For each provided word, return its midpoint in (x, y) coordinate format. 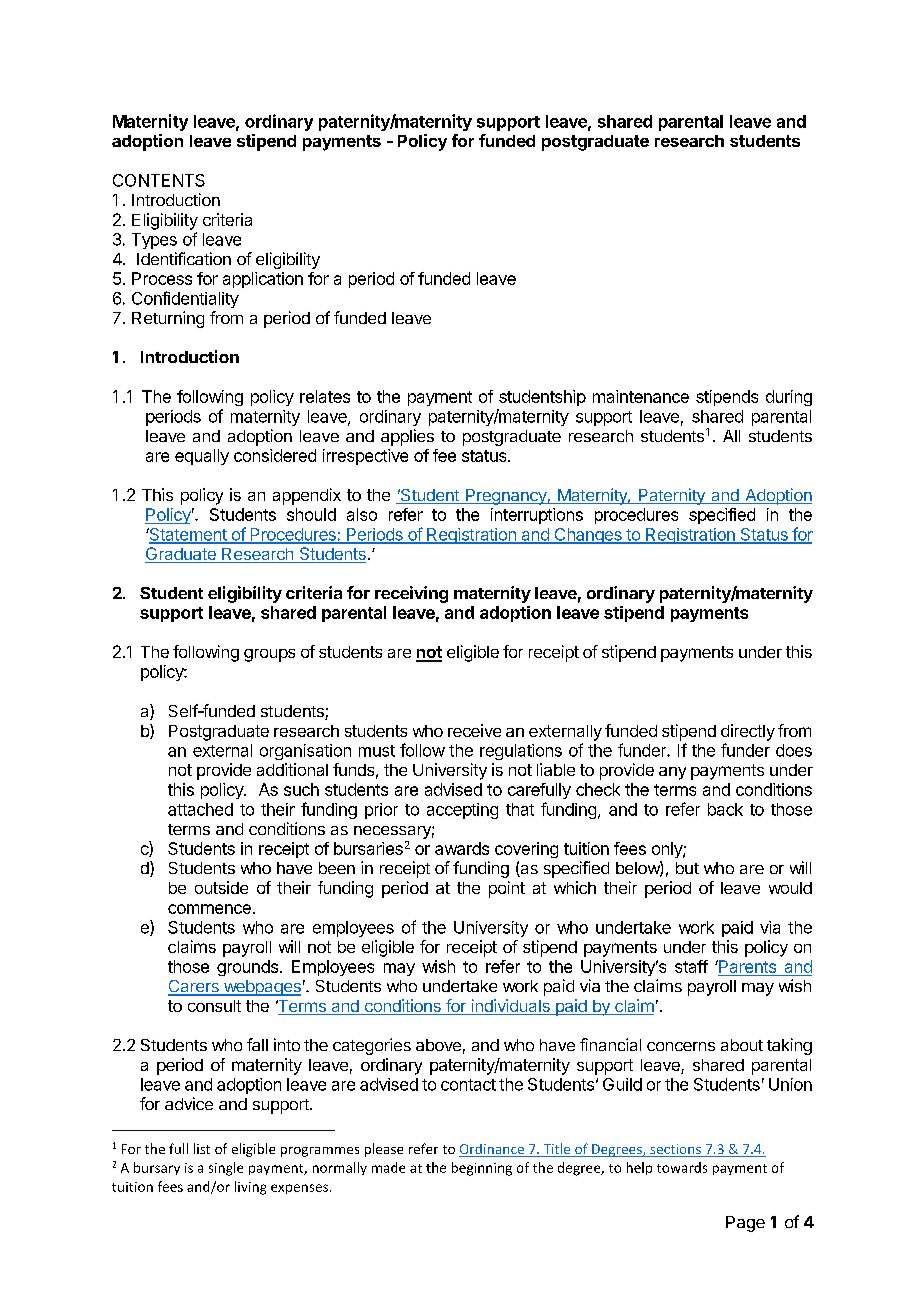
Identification (184, 258)
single (226, 1169)
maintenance (641, 396)
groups (269, 655)
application (263, 280)
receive (474, 730)
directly (748, 732)
